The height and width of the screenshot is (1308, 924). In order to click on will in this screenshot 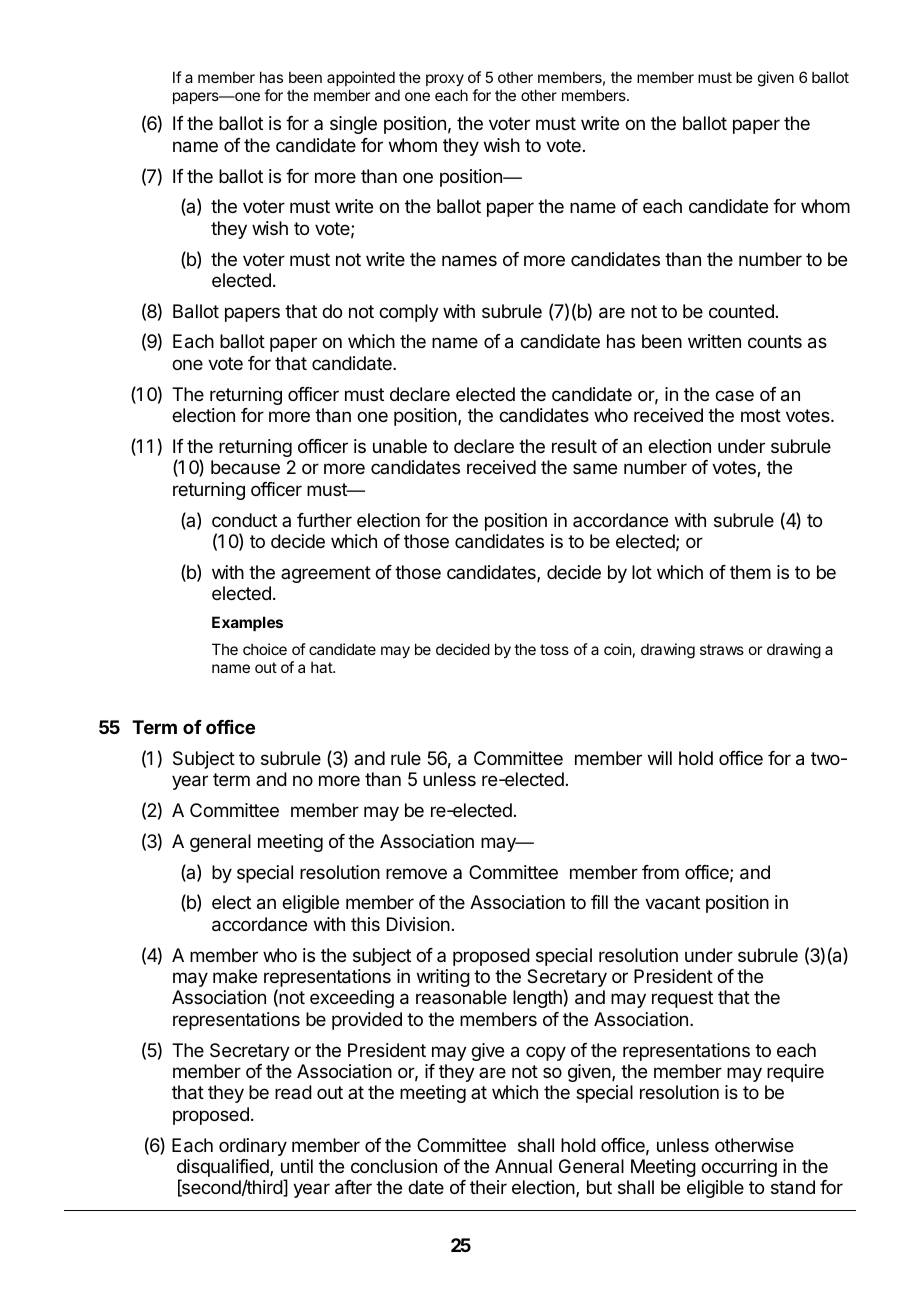, I will do `click(660, 758)`.
